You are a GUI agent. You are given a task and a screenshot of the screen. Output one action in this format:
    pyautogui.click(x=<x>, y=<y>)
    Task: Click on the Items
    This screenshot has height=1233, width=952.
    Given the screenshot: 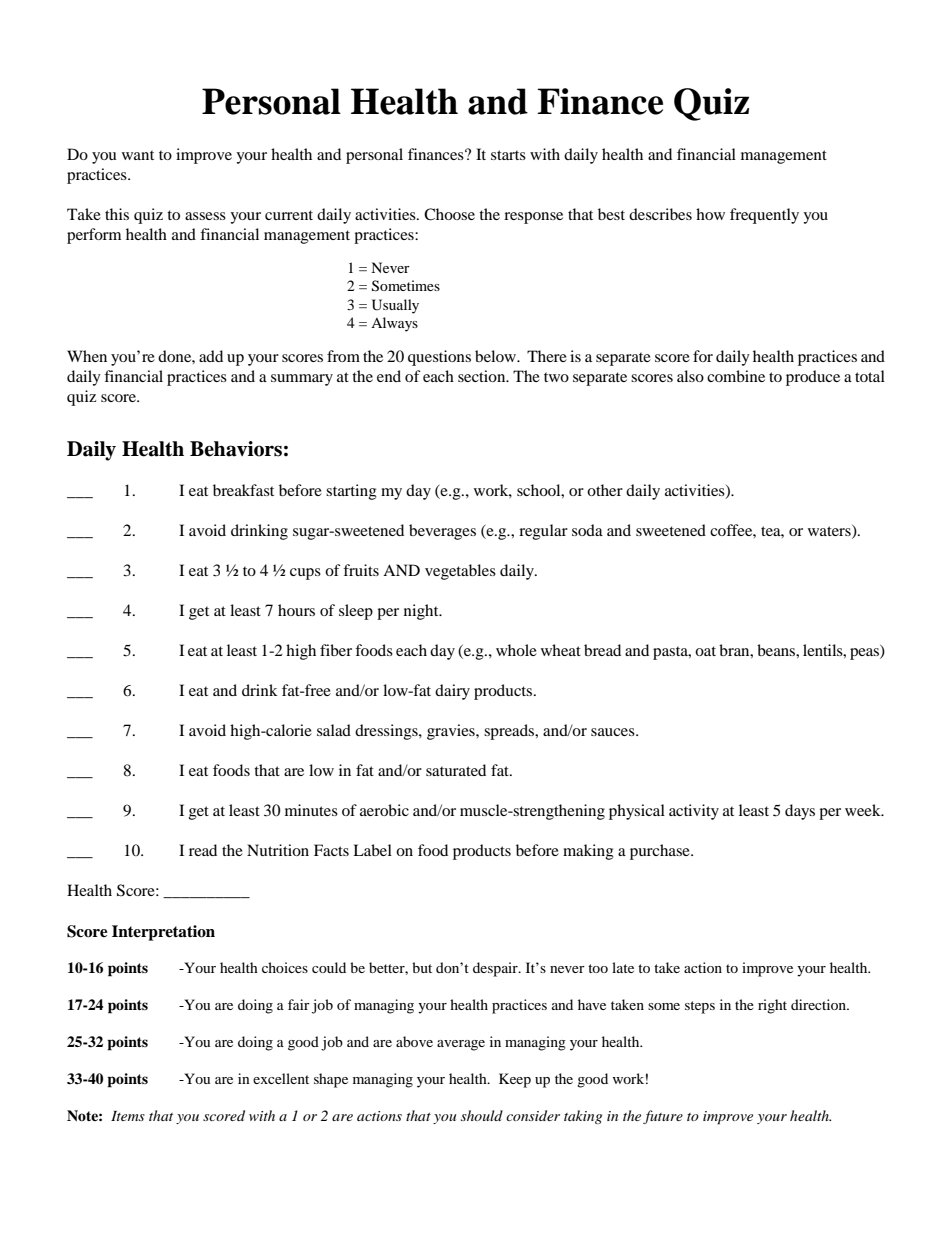 What is the action you would take?
    pyautogui.click(x=128, y=1116)
